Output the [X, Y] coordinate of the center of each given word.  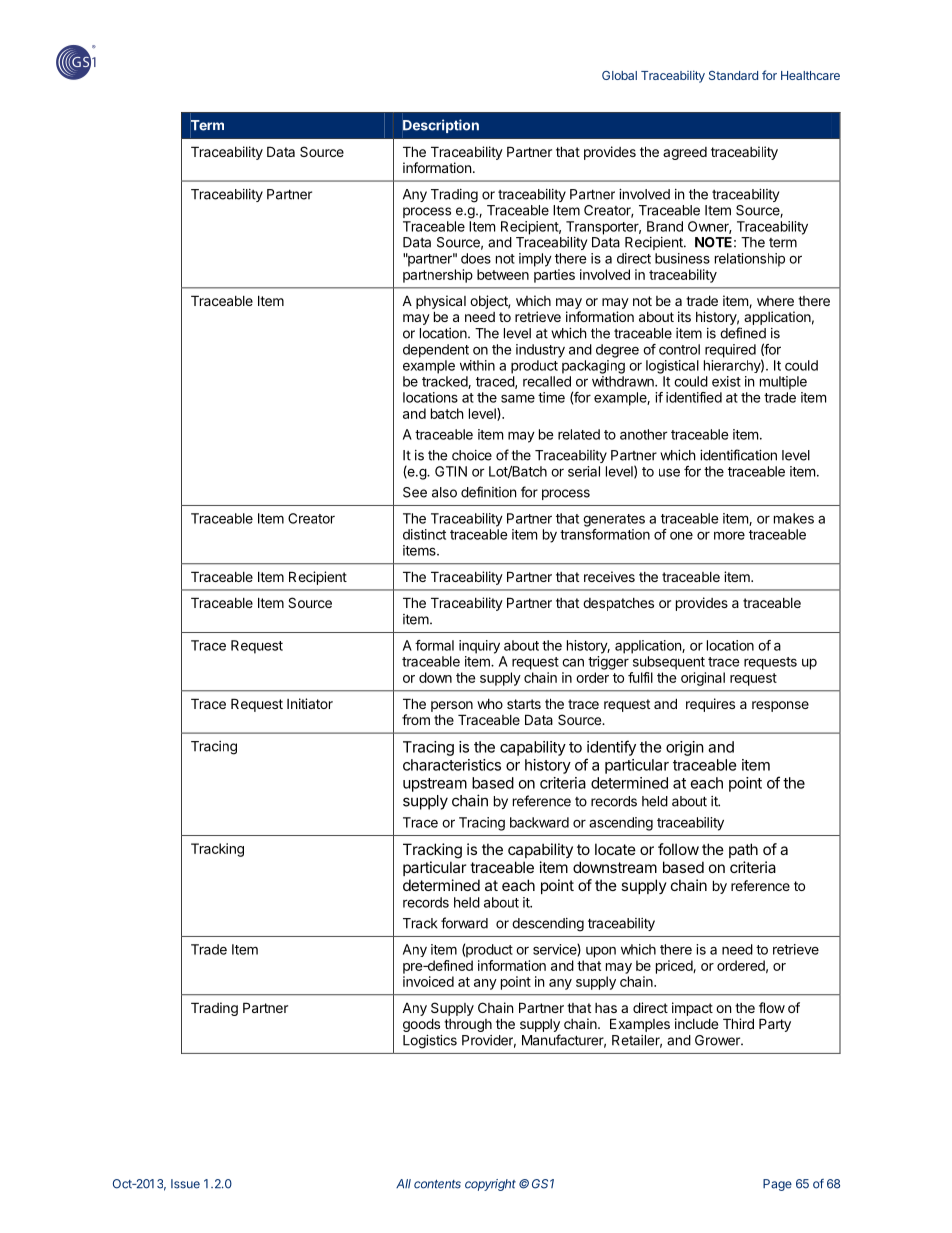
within [477, 365]
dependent [436, 351]
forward [464, 923]
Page [777, 1185]
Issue [185, 1184]
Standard [733, 75]
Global [619, 75]
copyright [490, 1185]
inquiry [479, 647]
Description [441, 126]
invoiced [428, 981]
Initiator [310, 703]
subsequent [669, 663]
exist [726, 381]
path [743, 850]
